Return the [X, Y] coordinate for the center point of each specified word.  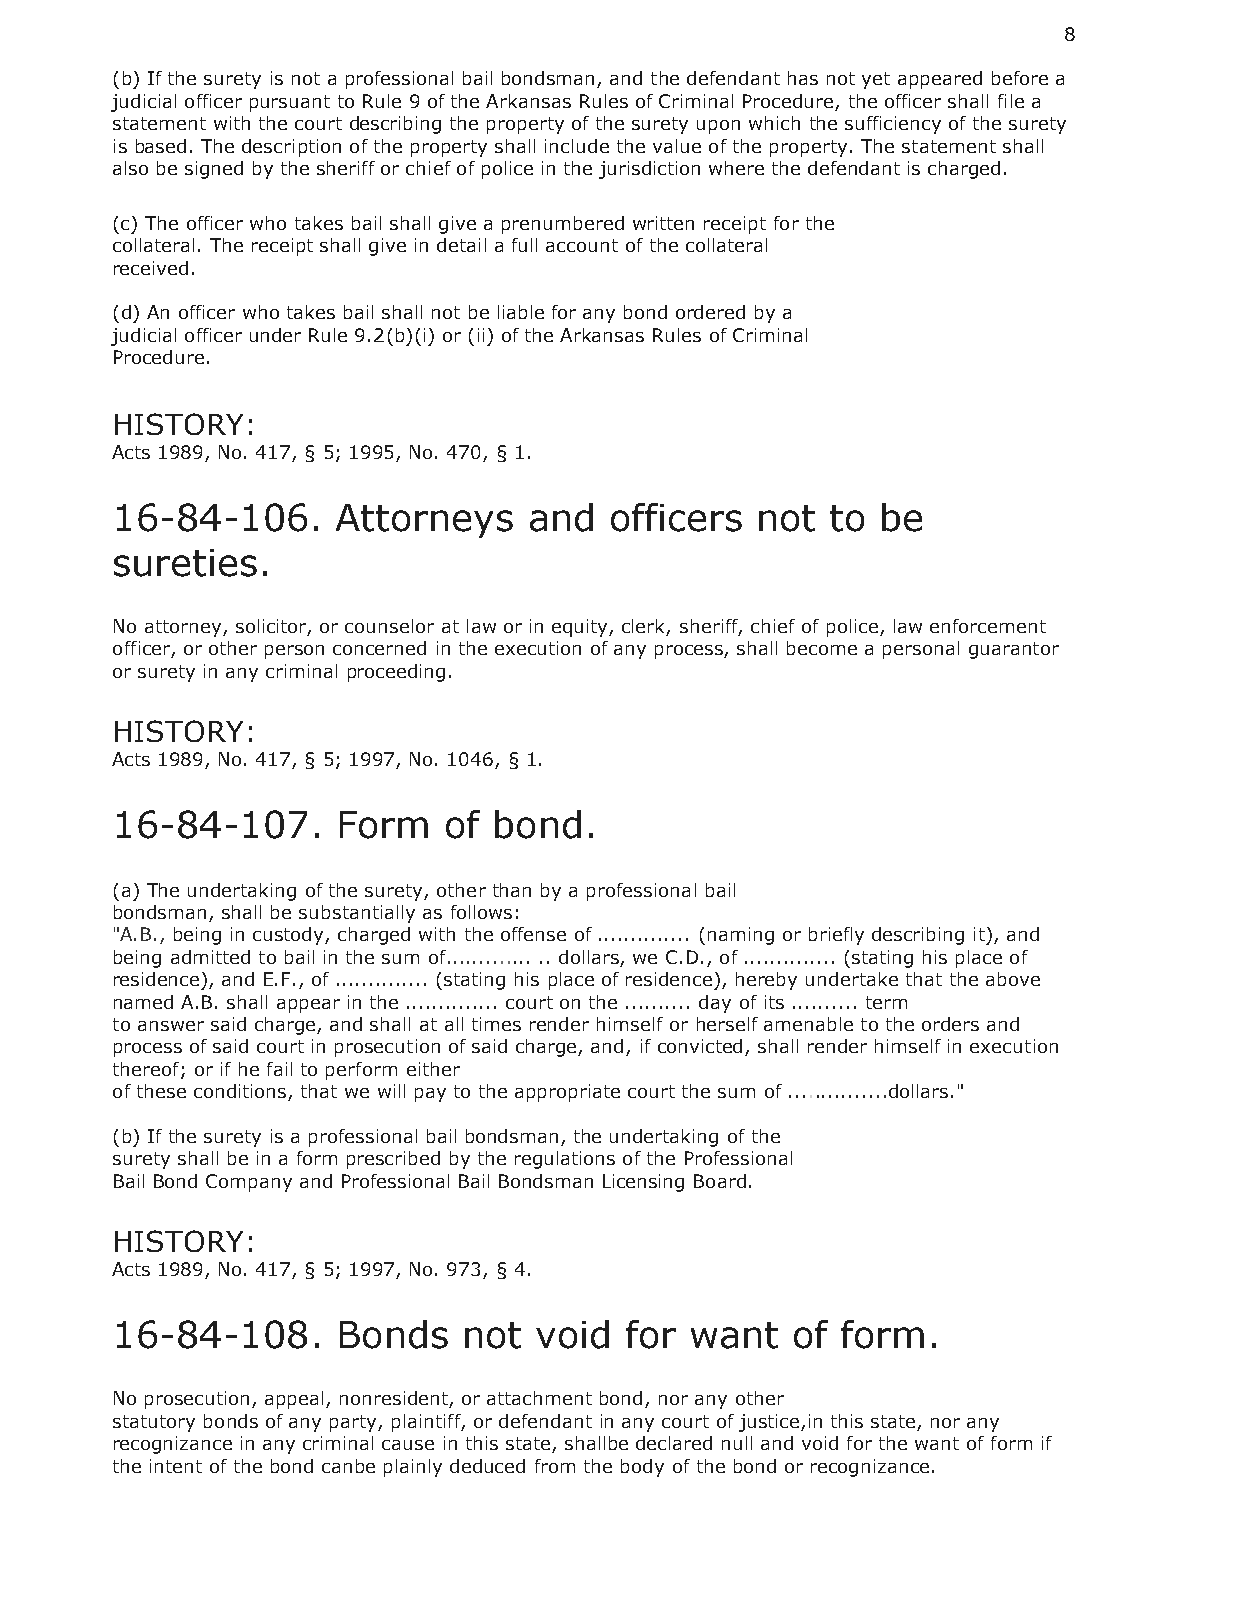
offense [533, 934]
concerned [379, 648]
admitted [210, 957]
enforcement [988, 626]
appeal [294, 1400]
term [886, 1002]
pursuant [290, 103]
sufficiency [893, 125]
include [577, 146]
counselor [389, 626]
